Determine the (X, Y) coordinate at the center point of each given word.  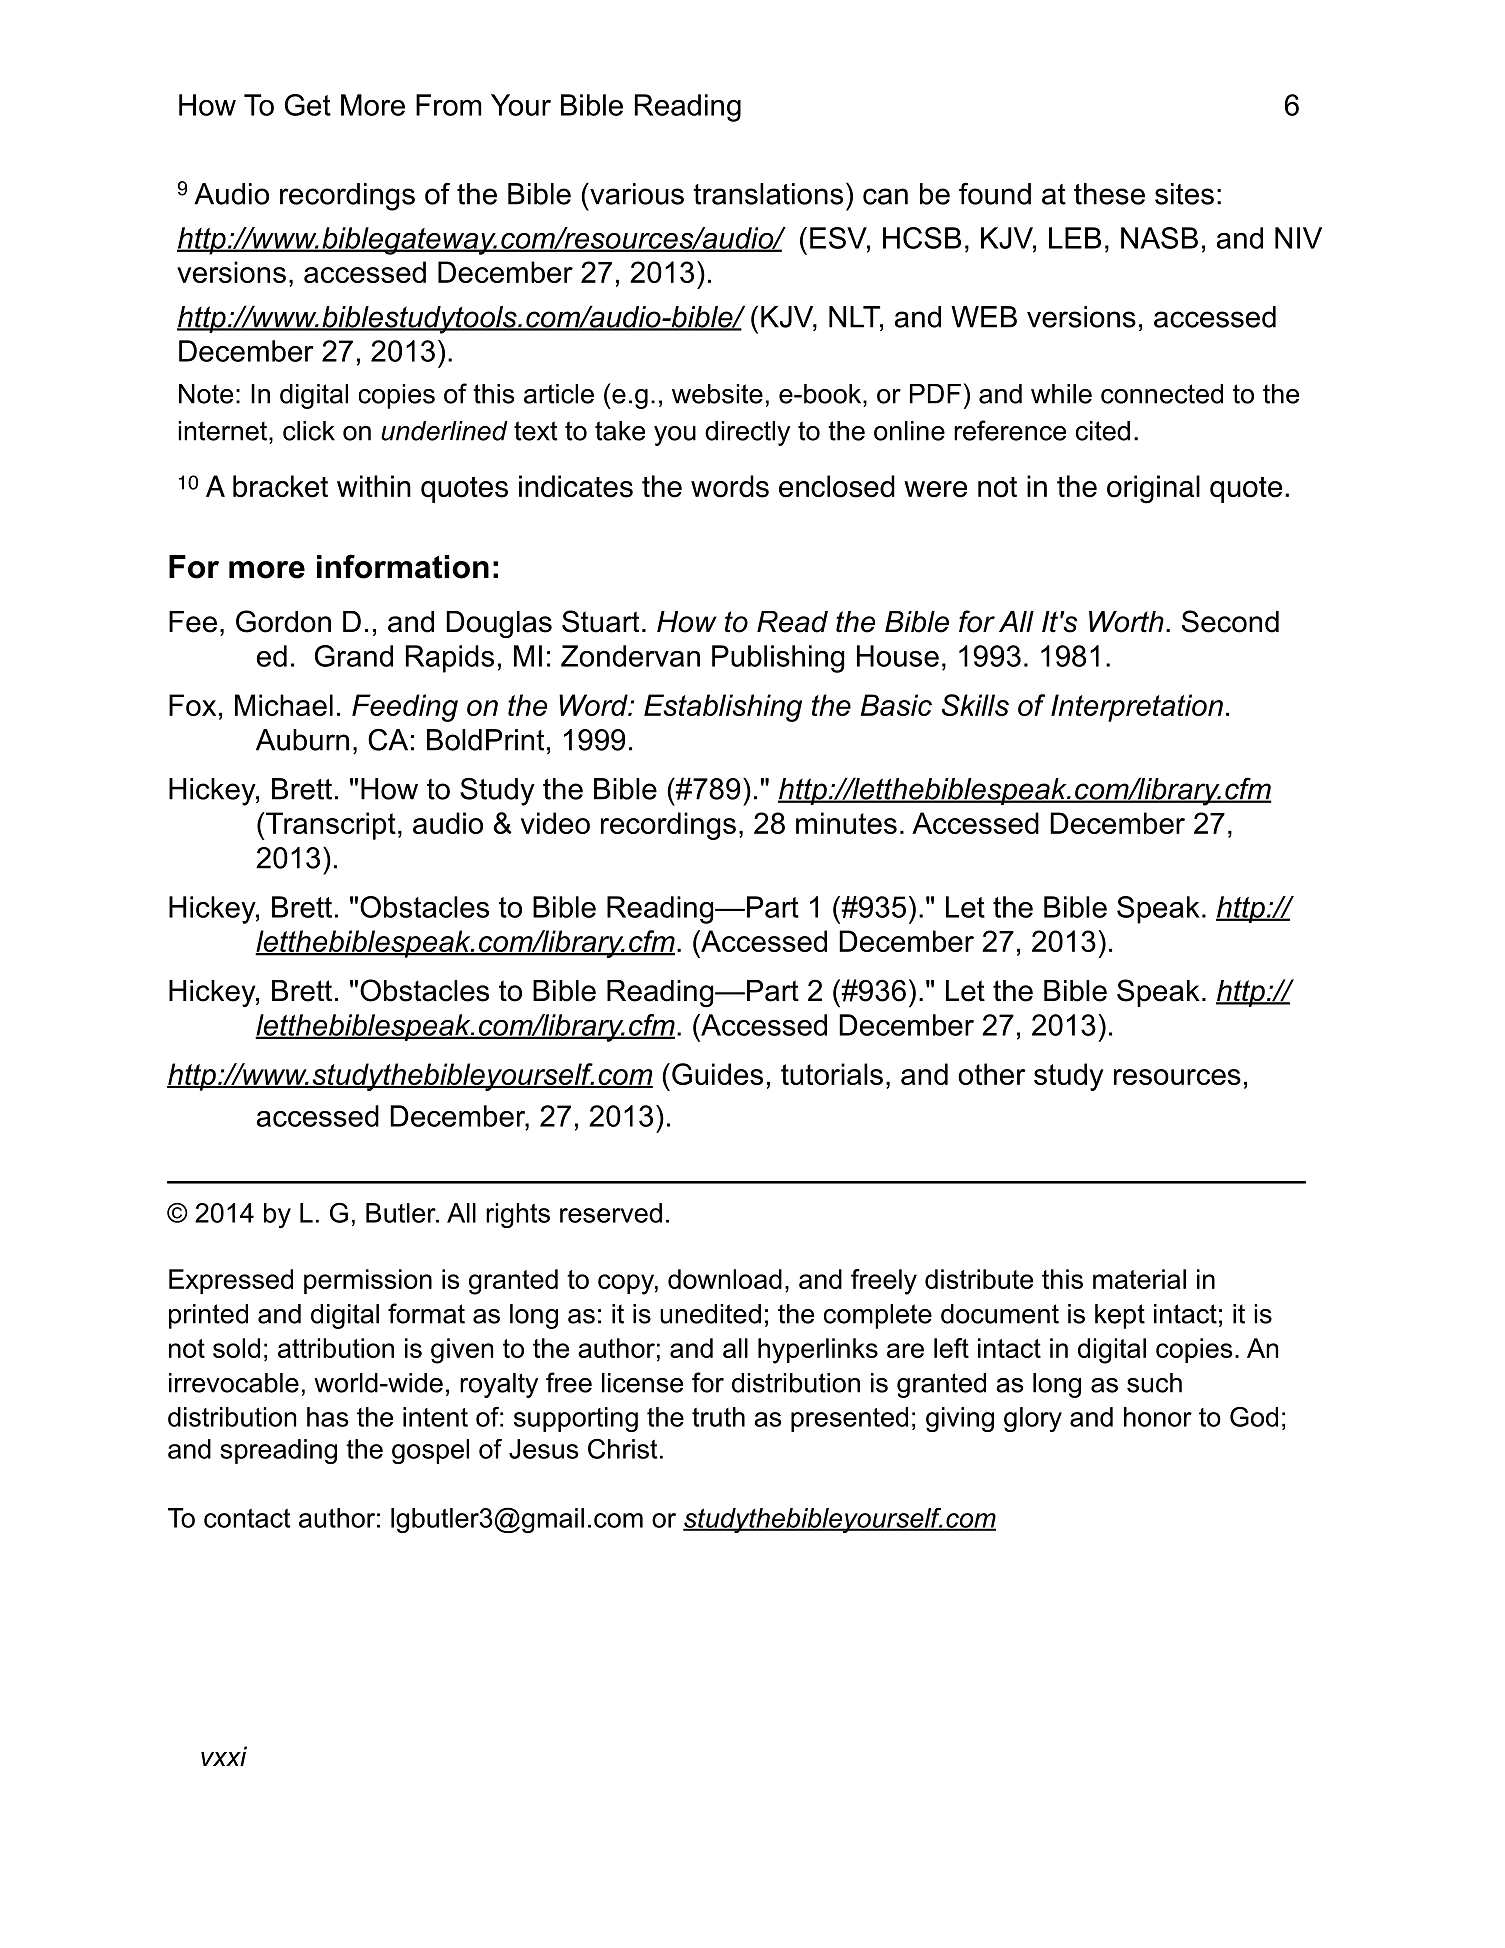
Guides (717, 1074)
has (328, 1417)
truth (718, 1417)
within (374, 486)
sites (1184, 194)
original (1153, 489)
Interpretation (1137, 708)
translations (768, 194)
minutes (846, 823)
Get (308, 105)
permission (368, 1281)
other (992, 1074)
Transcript (330, 826)
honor (1158, 1417)
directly (747, 433)
